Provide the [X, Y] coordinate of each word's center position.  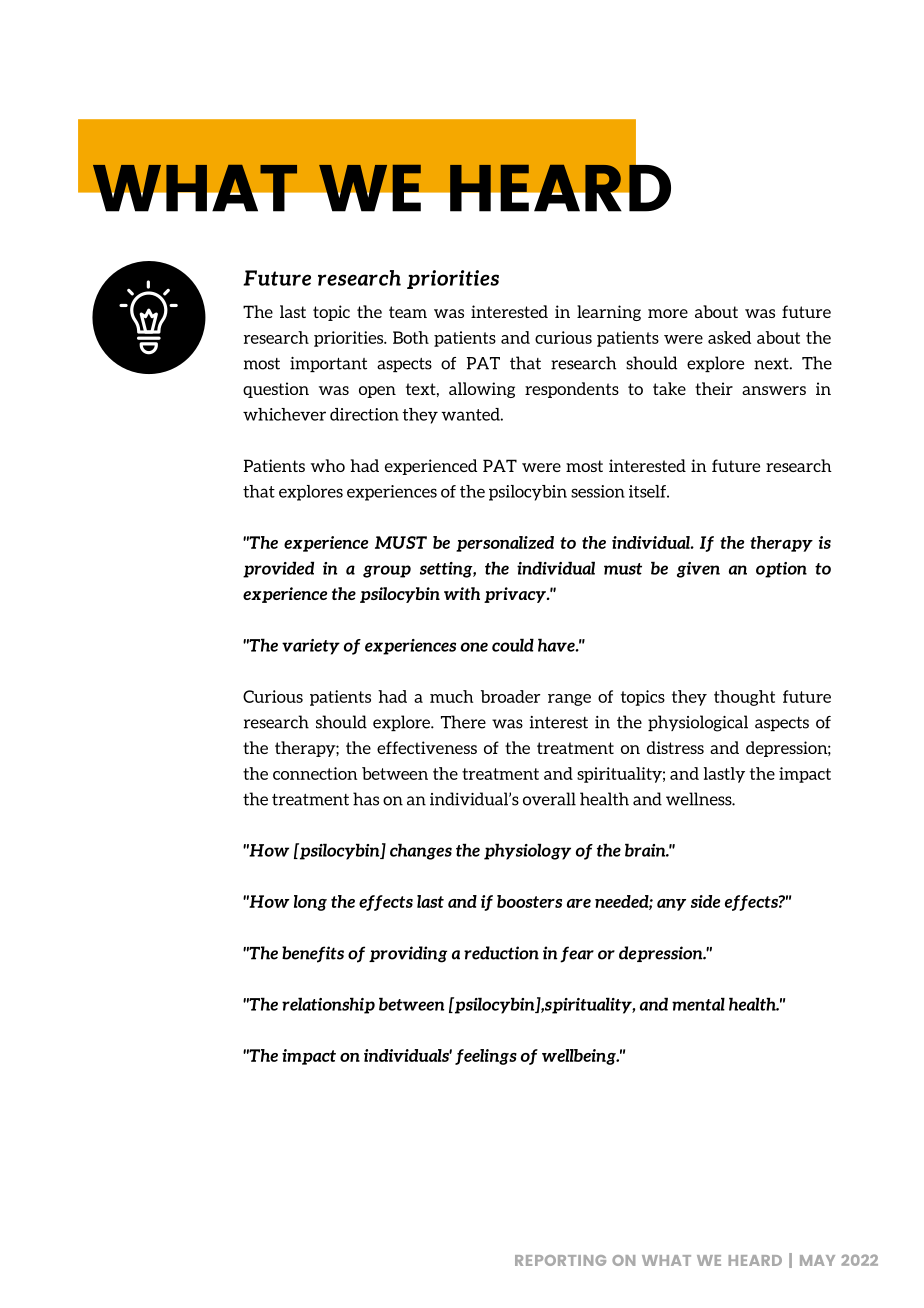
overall [549, 799]
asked [729, 337]
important [328, 364]
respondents [572, 390]
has [366, 799]
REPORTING [560, 1260]
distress [675, 747]
